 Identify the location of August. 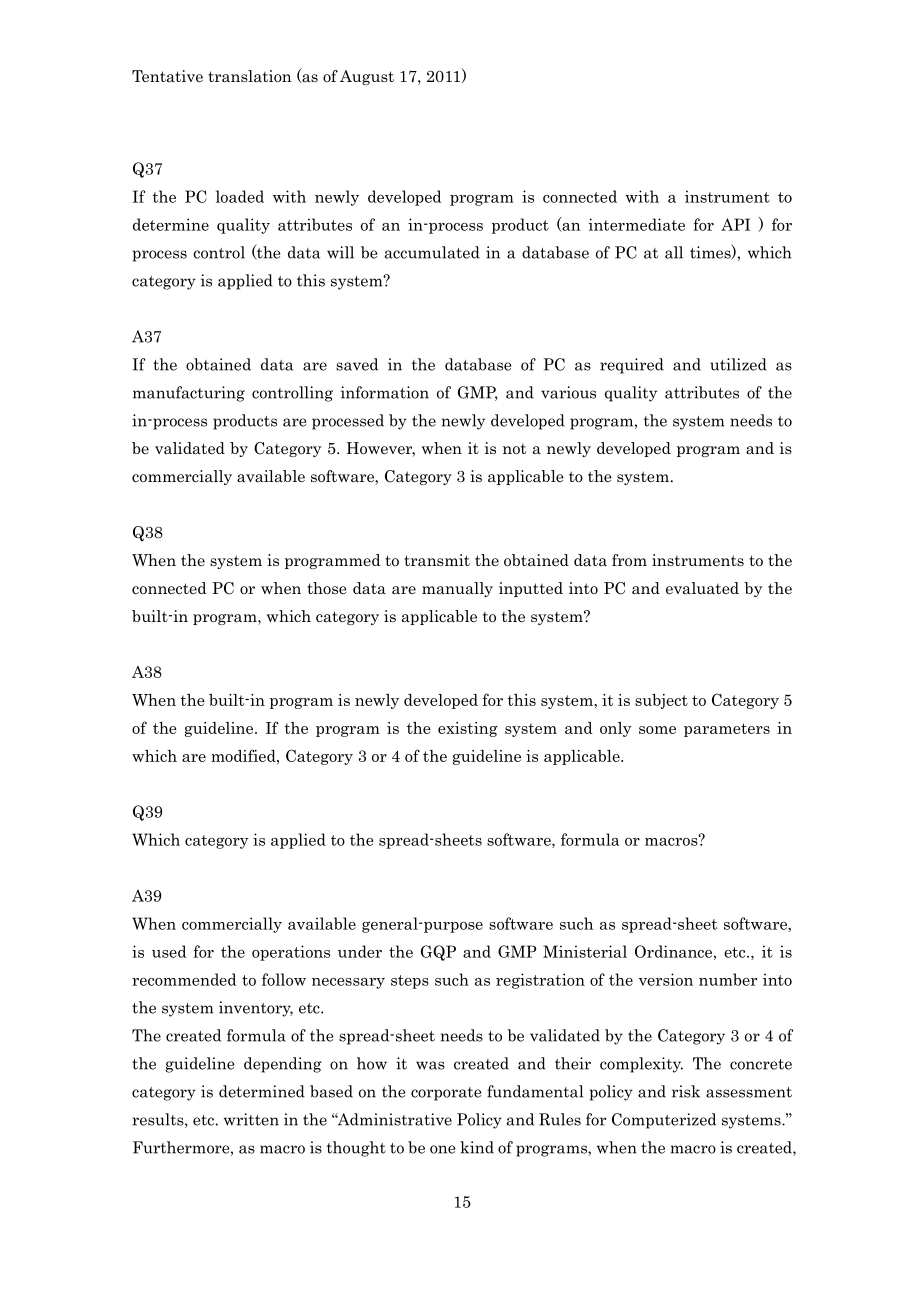
(367, 77).
